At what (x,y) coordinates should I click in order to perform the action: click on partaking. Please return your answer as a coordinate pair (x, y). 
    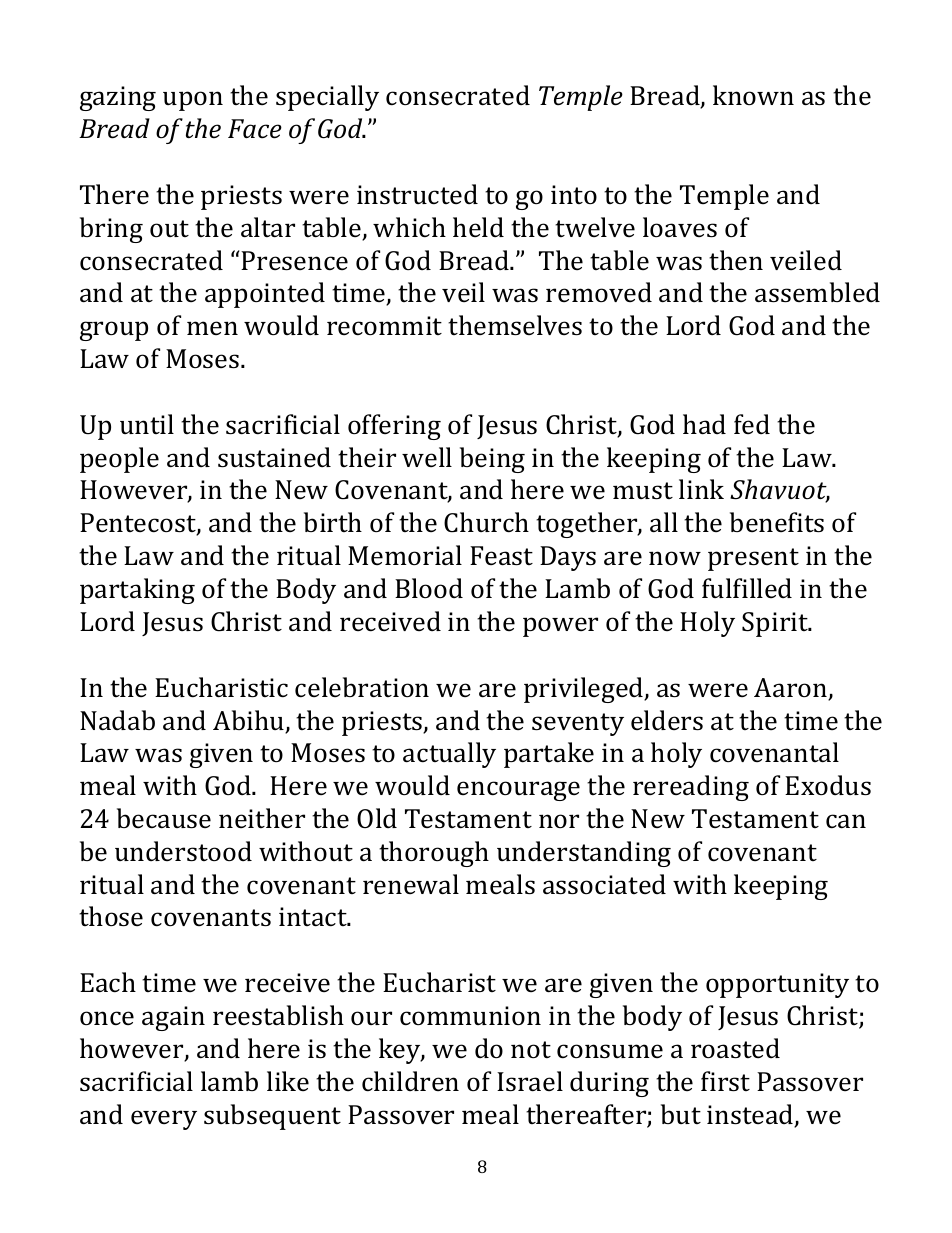
    Looking at the image, I should click on (137, 591).
